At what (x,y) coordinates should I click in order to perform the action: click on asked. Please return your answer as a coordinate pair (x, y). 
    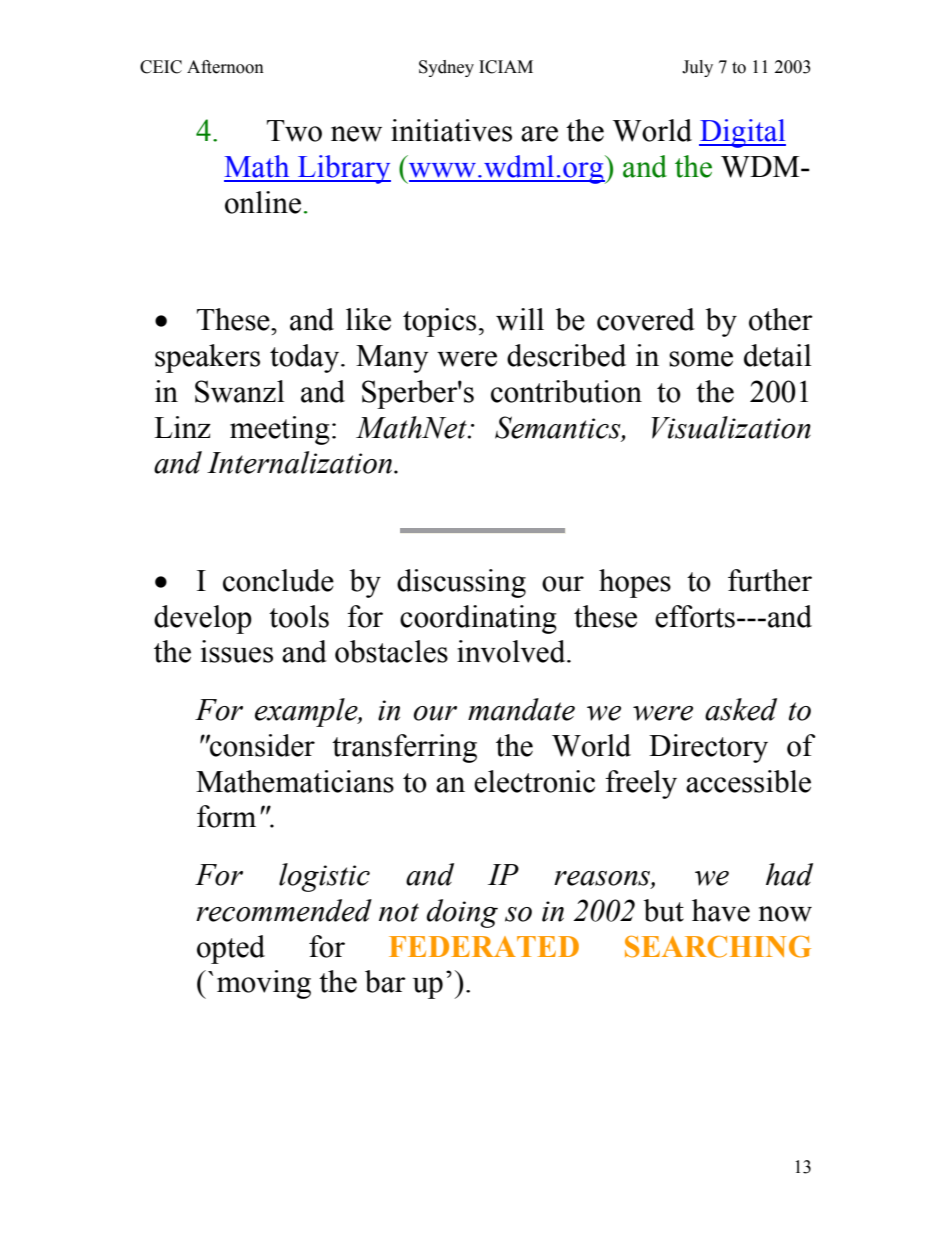
    Looking at the image, I should click on (741, 709).
